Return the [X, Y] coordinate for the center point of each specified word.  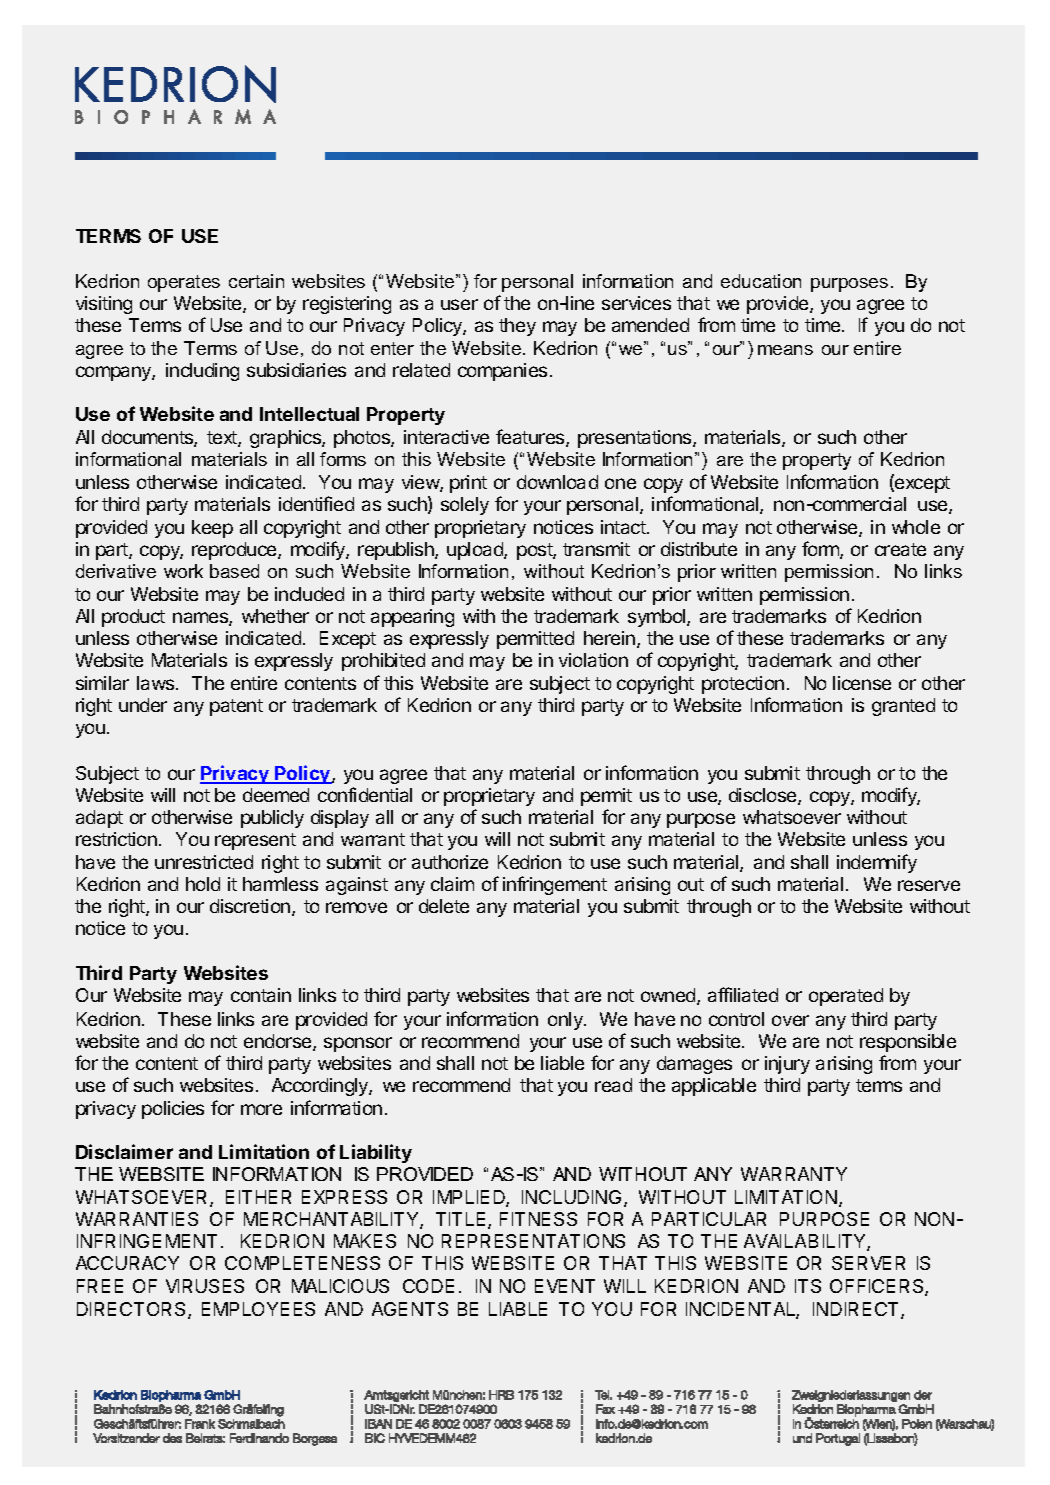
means [785, 350]
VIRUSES [205, 1286]
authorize [450, 862]
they [517, 327]
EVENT [565, 1286]
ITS [808, 1286]
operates [184, 283]
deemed [276, 795]
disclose [764, 796]
